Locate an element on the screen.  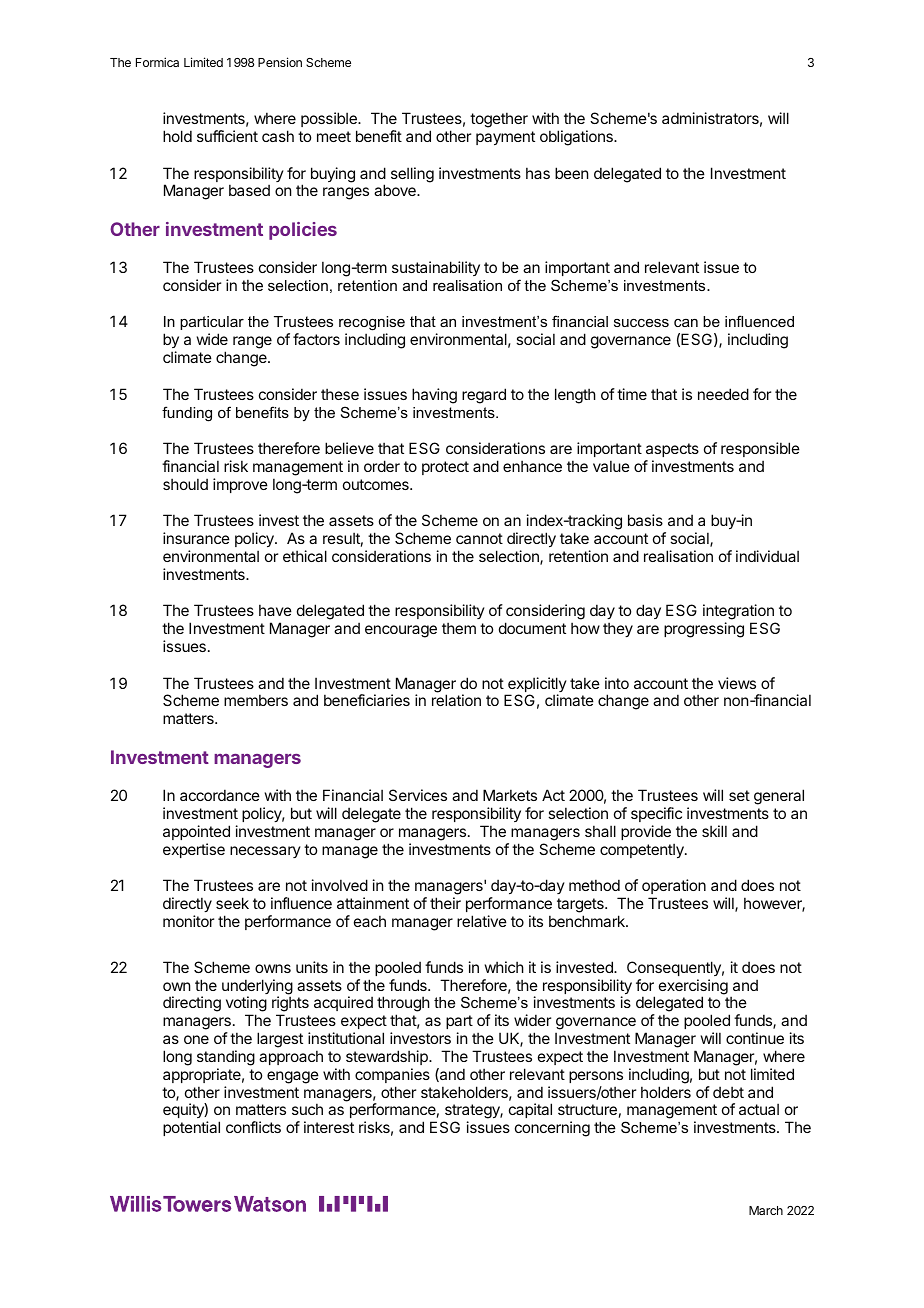
sufficient is located at coordinates (227, 136).
